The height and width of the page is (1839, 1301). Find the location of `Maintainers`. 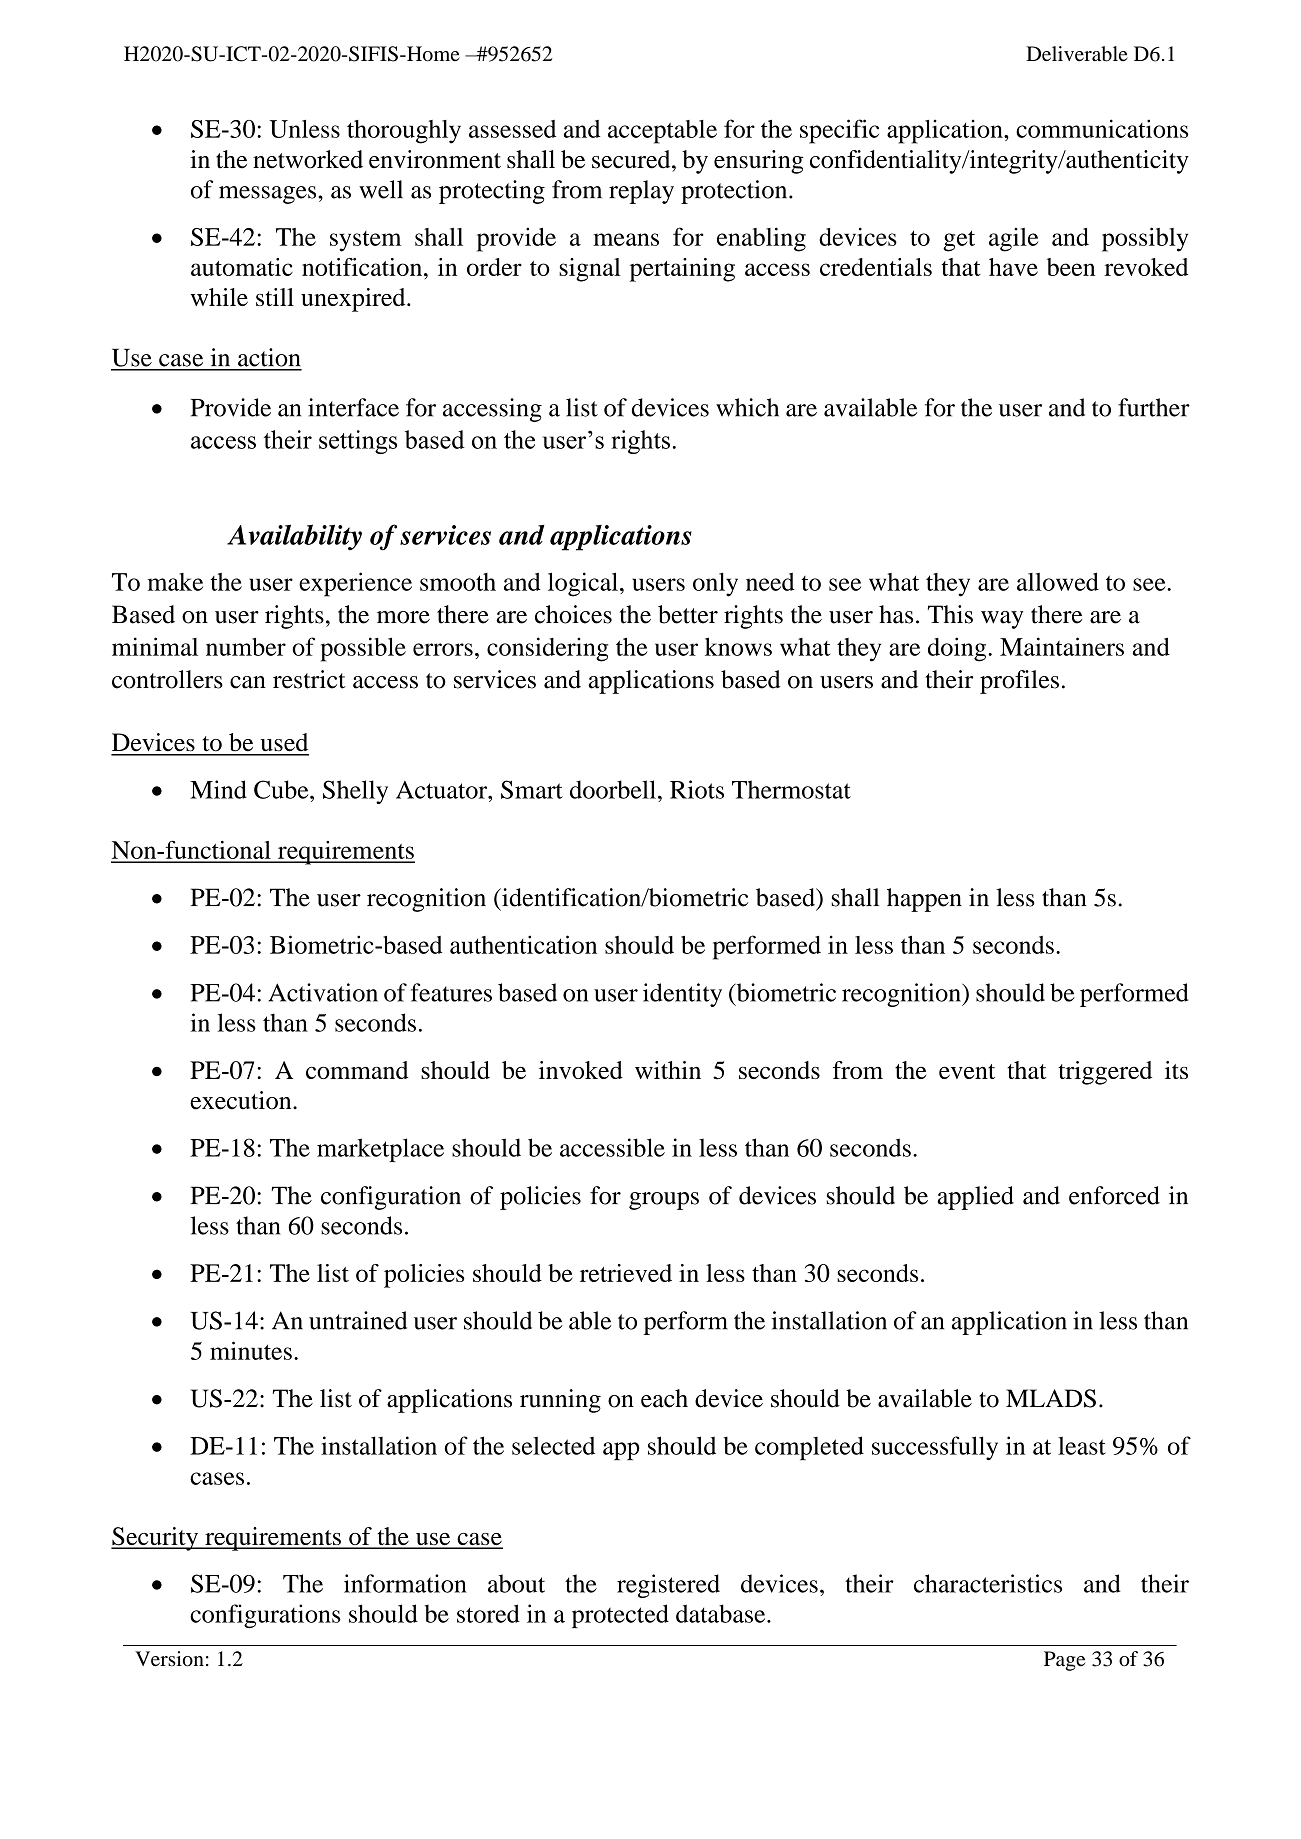

Maintainers is located at coordinates (1062, 646).
